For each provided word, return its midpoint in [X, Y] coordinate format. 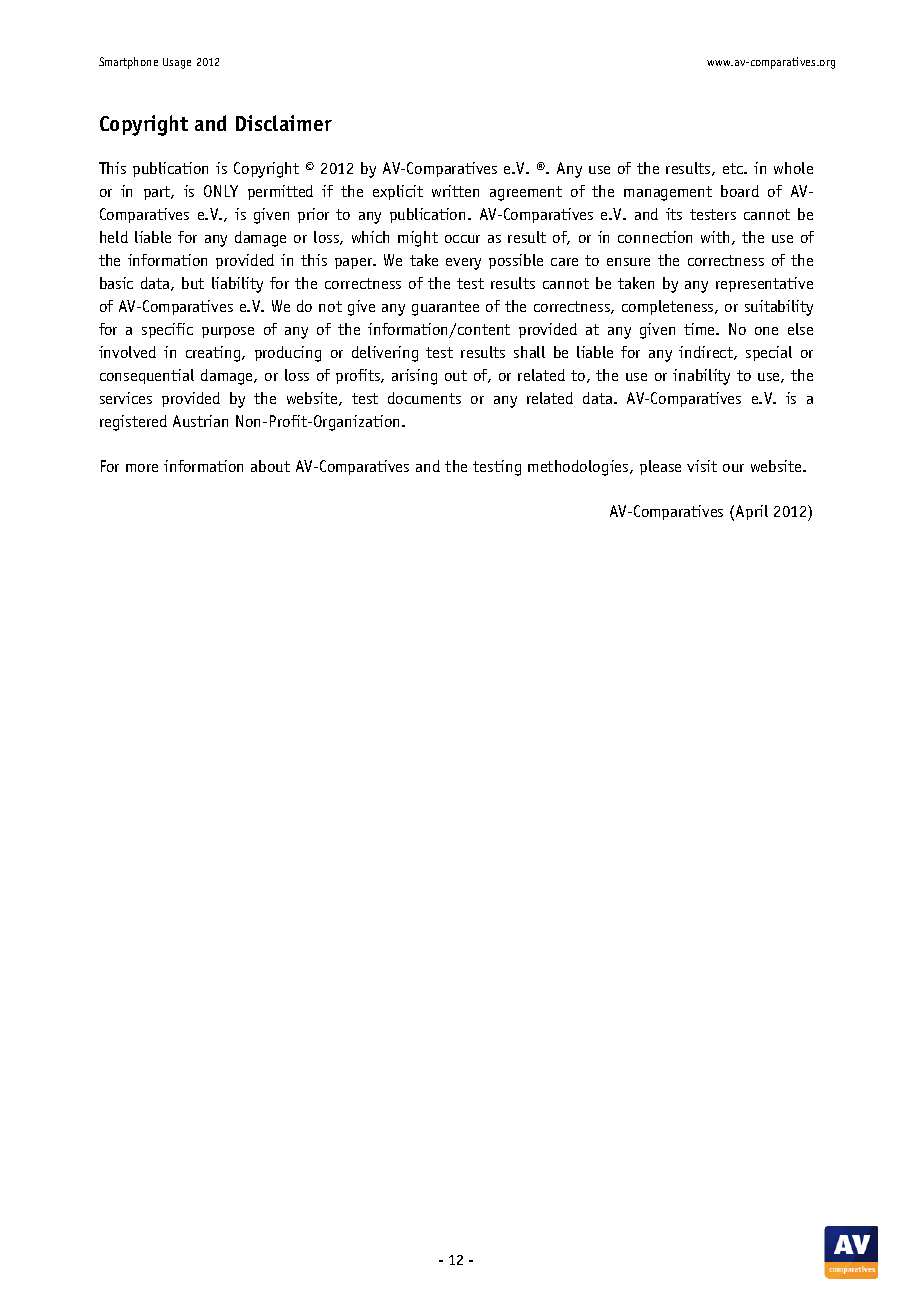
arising [414, 377]
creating [214, 354]
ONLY [221, 191]
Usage [177, 63]
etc [734, 168]
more [142, 468]
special [769, 353]
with [715, 237]
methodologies [579, 468]
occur [462, 239]
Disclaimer [284, 123]
